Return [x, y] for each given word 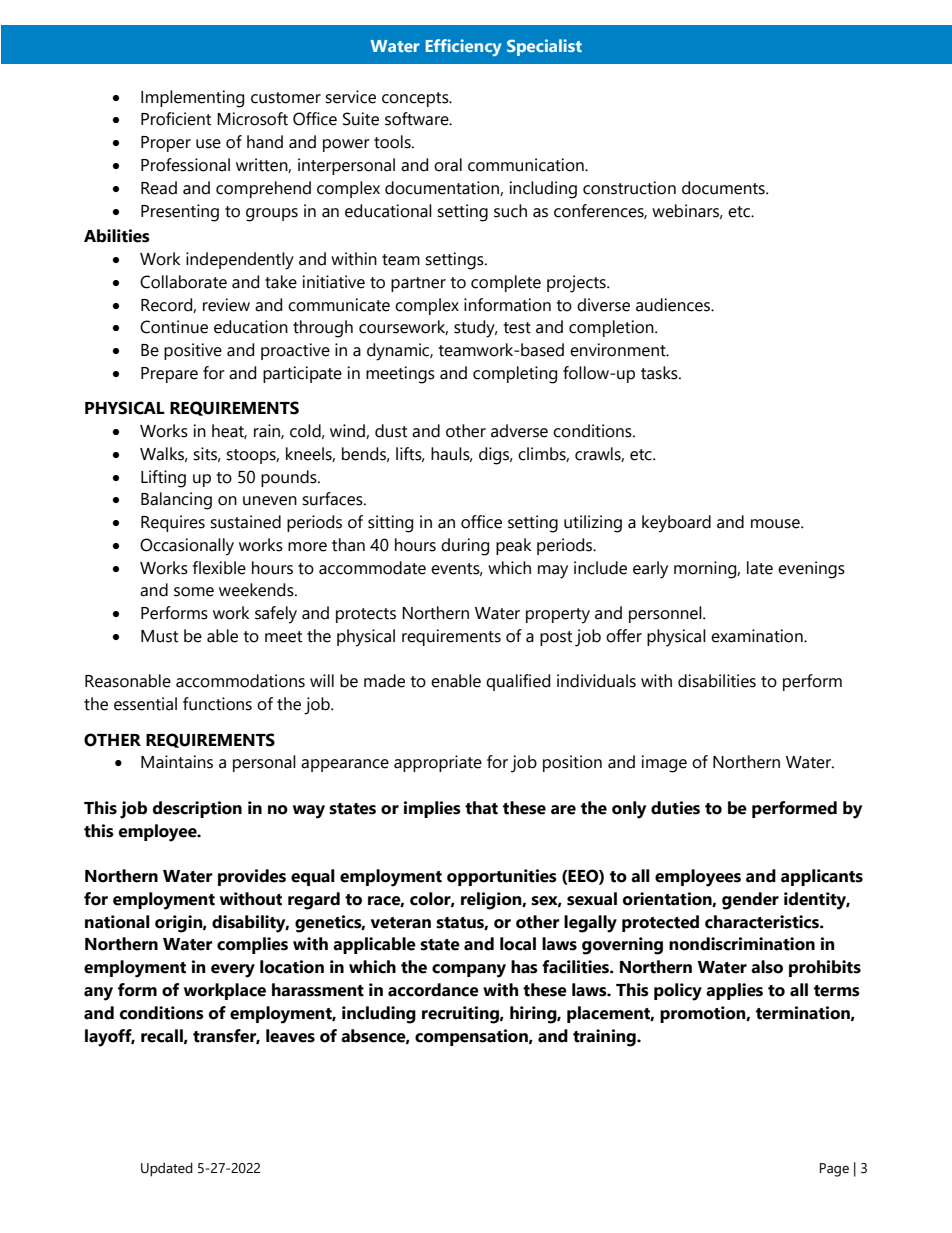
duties [675, 808]
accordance [433, 990]
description [197, 809]
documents [724, 188]
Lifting [163, 479]
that [481, 808]
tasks [660, 373]
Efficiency [463, 47]
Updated [167, 1169]
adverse [519, 431]
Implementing [192, 99]
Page [834, 1170]
